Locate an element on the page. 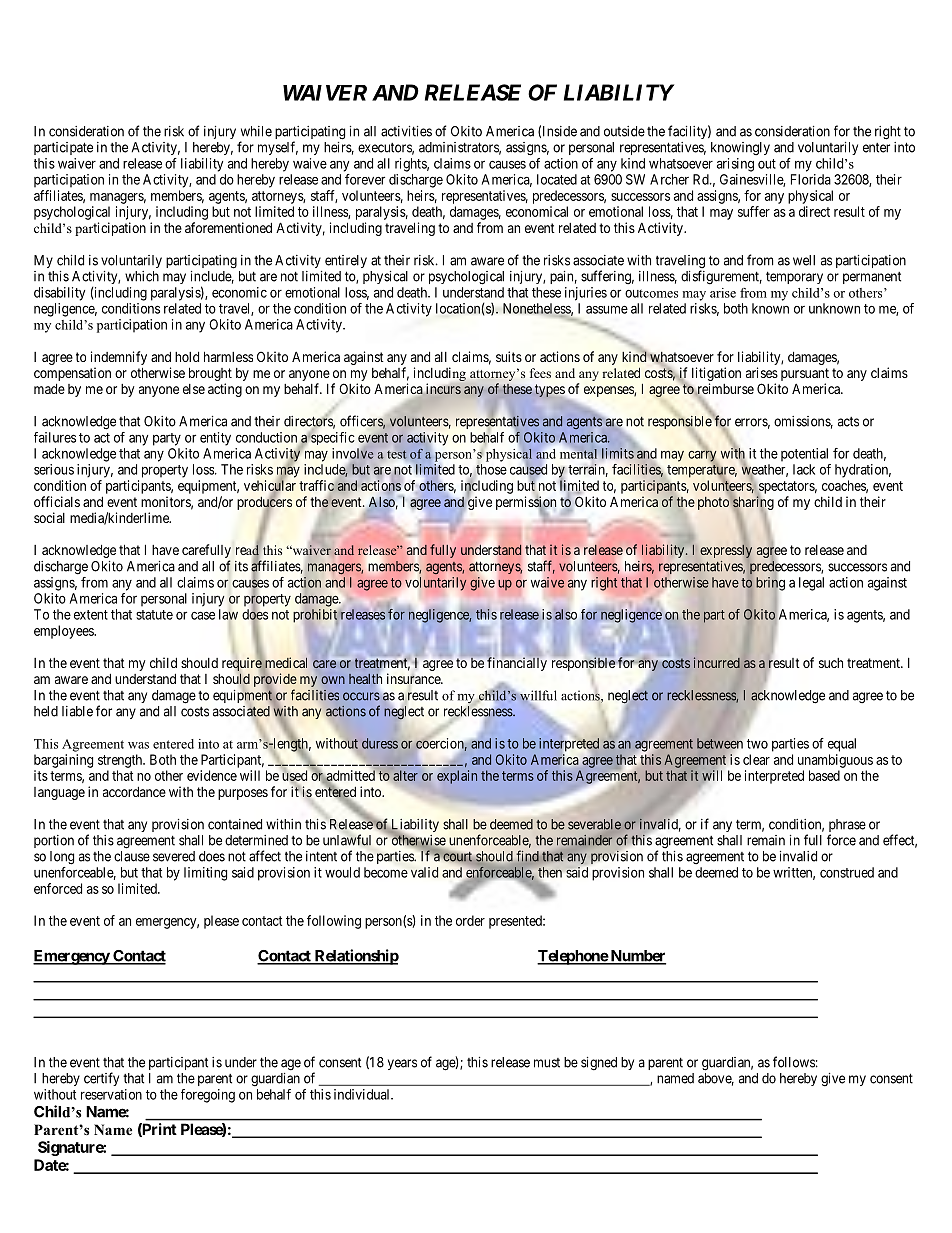 The height and width of the document is (1233, 952). activities is located at coordinates (406, 131).
